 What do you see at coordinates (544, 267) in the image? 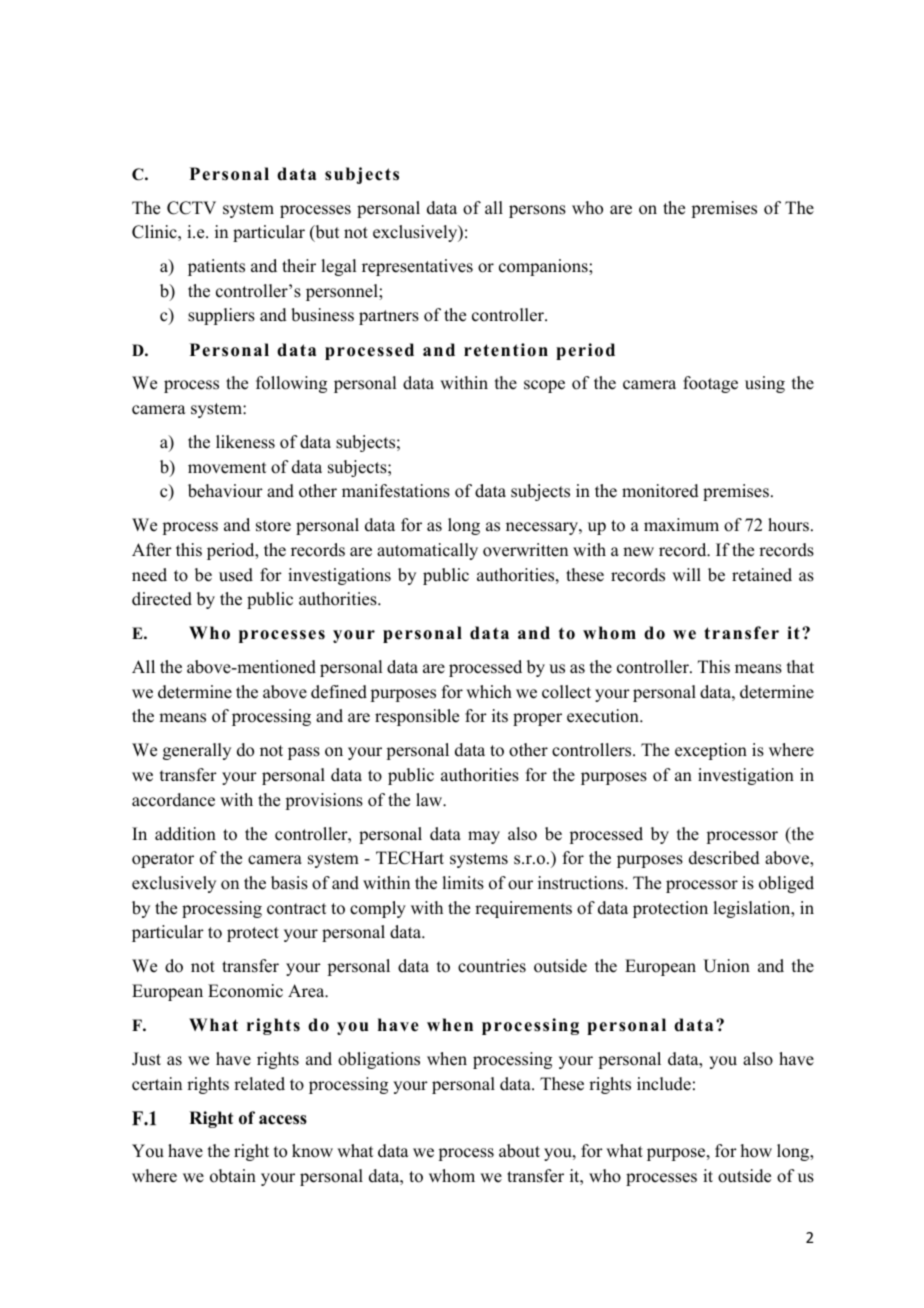
I see `companions` at bounding box center [544, 267].
